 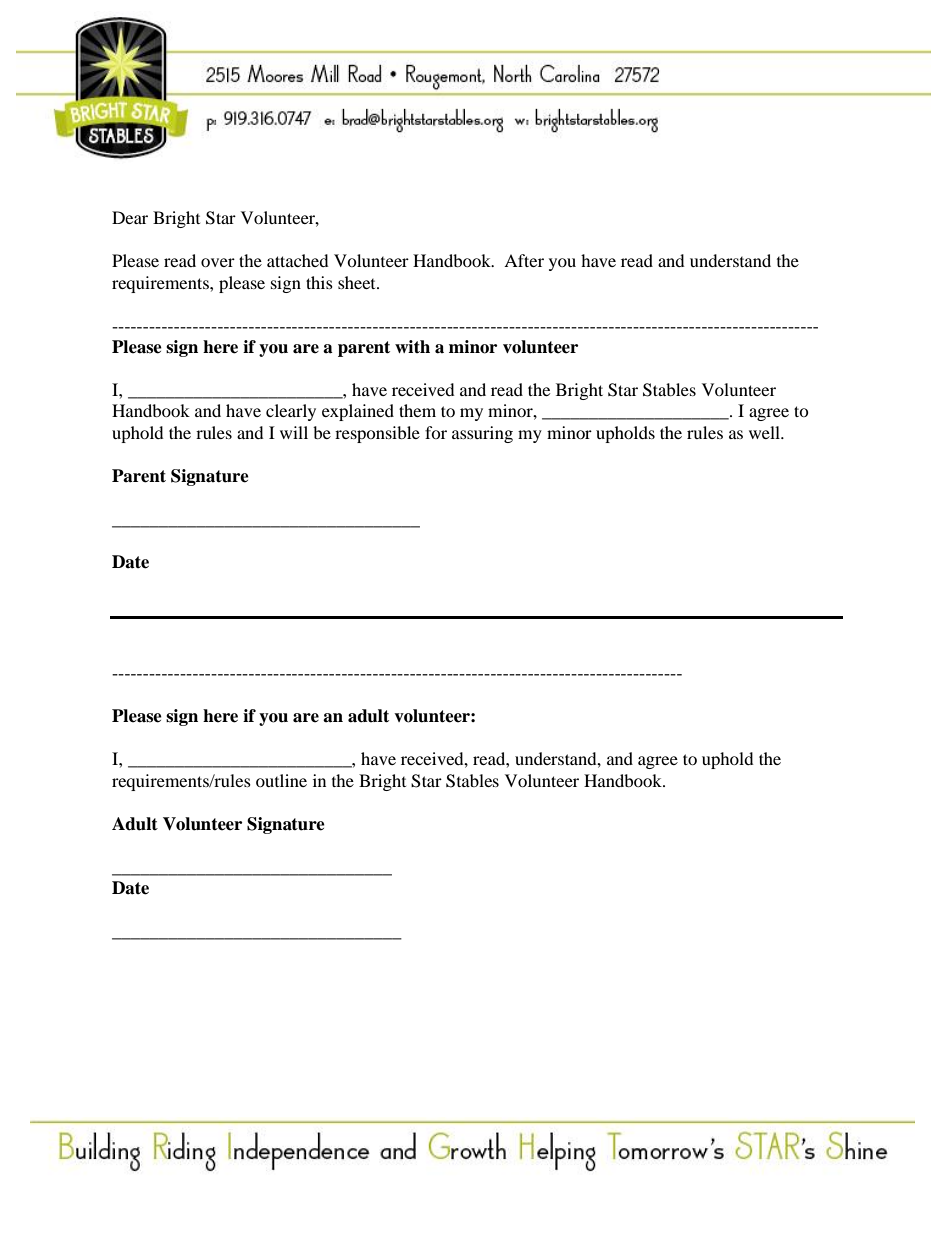 What do you see at coordinates (294, 432) in the screenshot?
I see `will` at bounding box center [294, 432].
